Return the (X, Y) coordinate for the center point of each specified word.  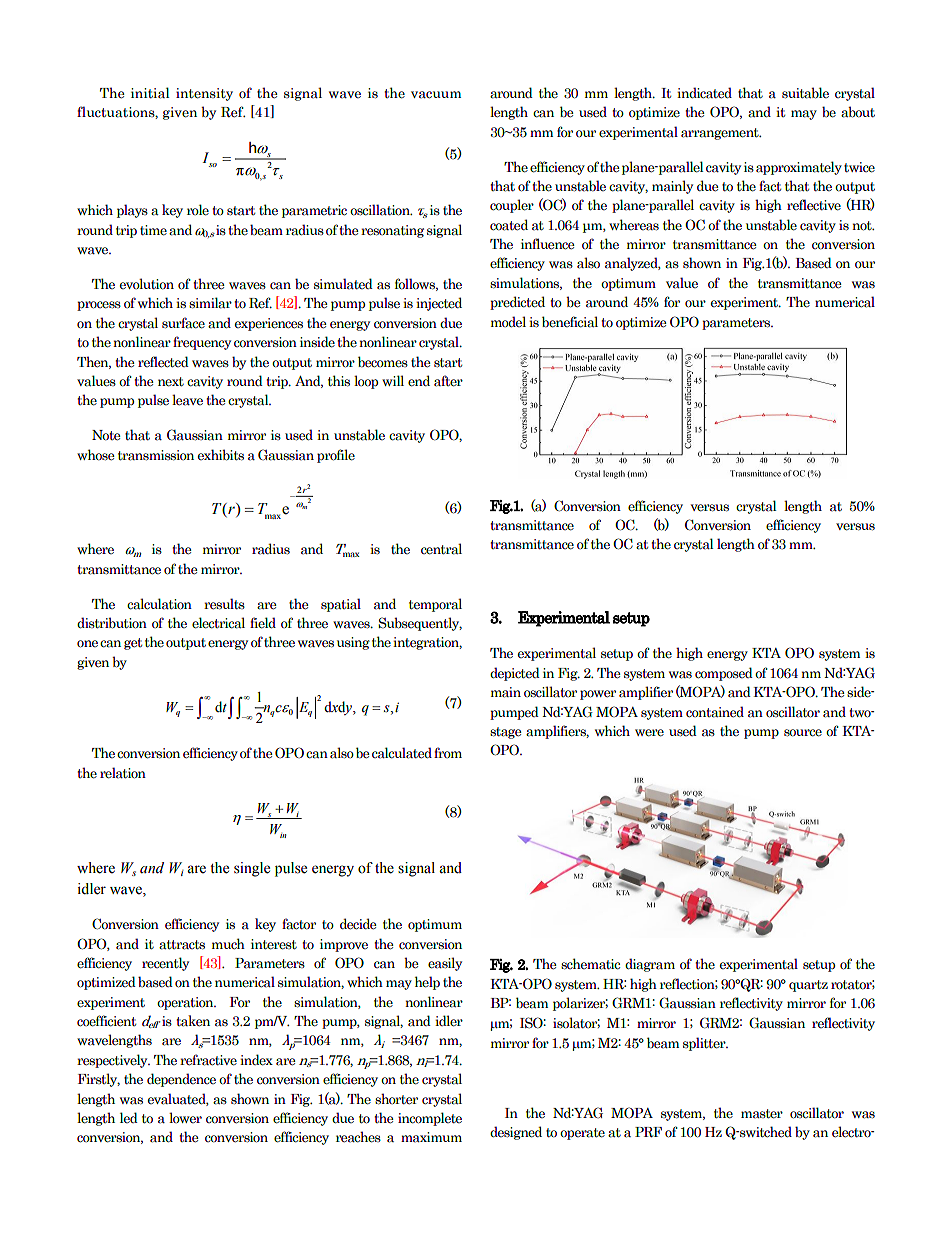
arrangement (721, 134)
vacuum (436, 95)
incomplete (430, 1119)
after (448, 381)
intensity (204, 94)
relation (123, 773)
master (762, 1114)
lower (185, 1117)
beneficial (570, 322)
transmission (156, 455)
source (803, 733)
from (448, 752)
